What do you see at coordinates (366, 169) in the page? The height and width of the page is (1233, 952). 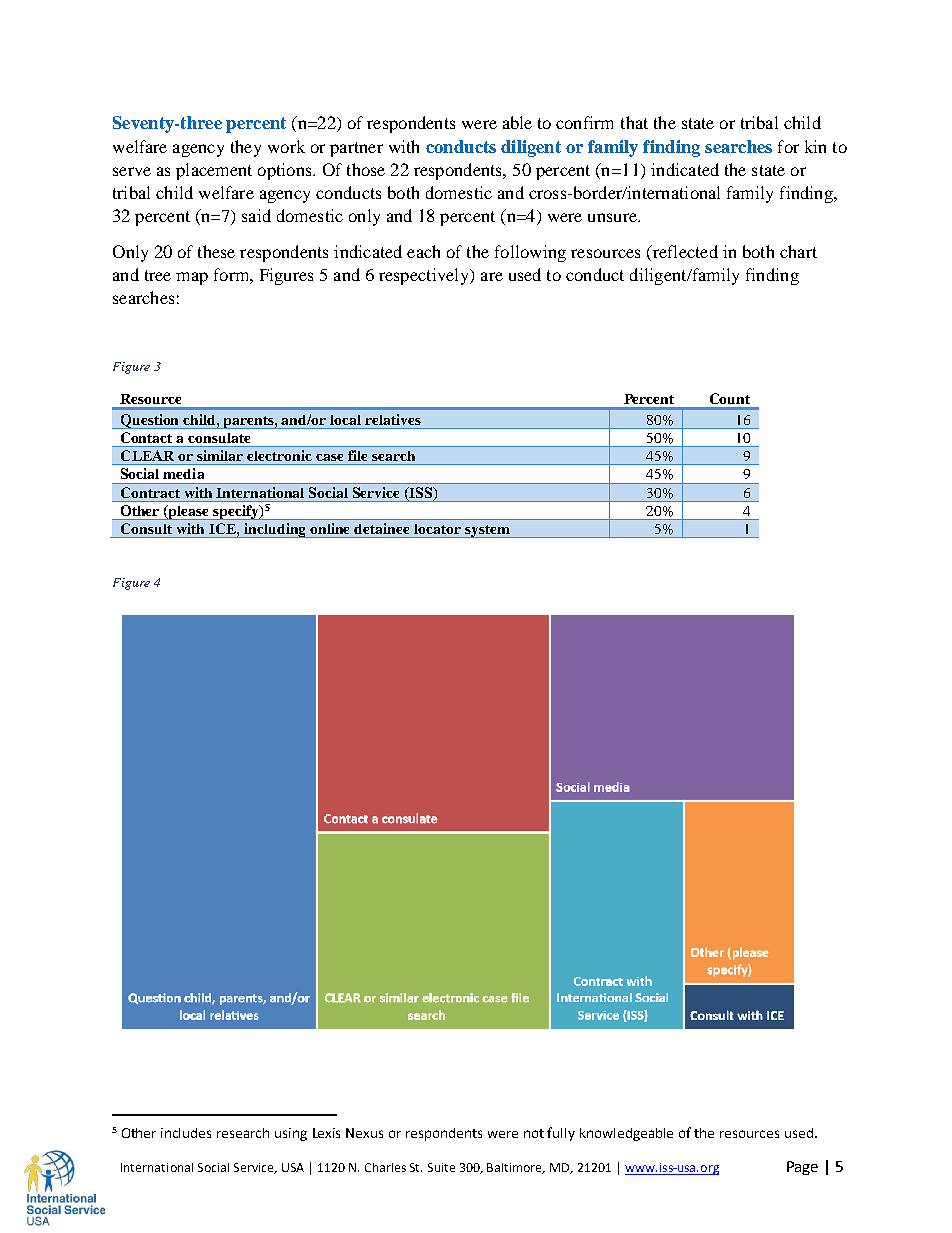 I see `those` at bounding box center [366, 169].
